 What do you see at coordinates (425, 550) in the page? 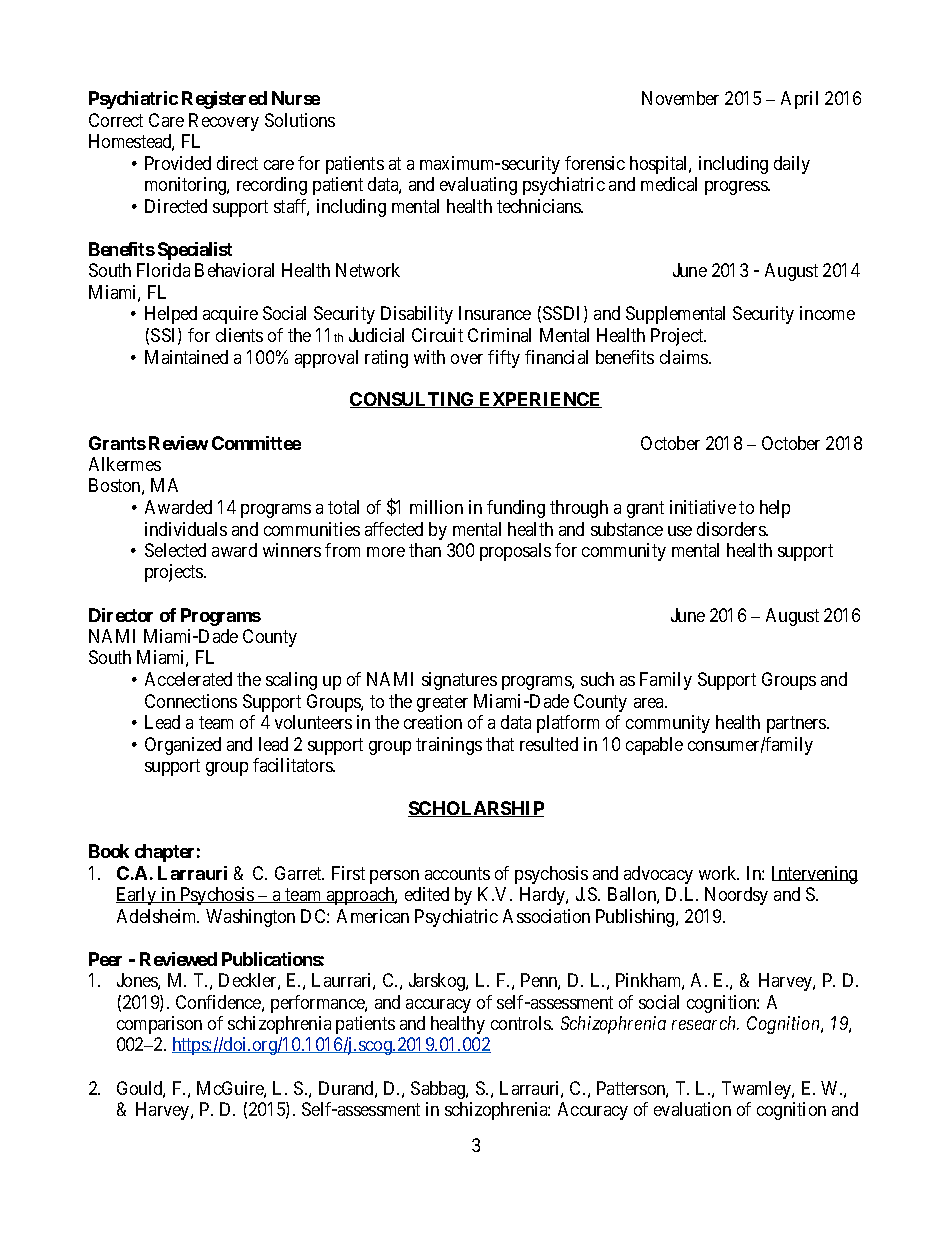
I see `than` at bounding box center [425, 550].
